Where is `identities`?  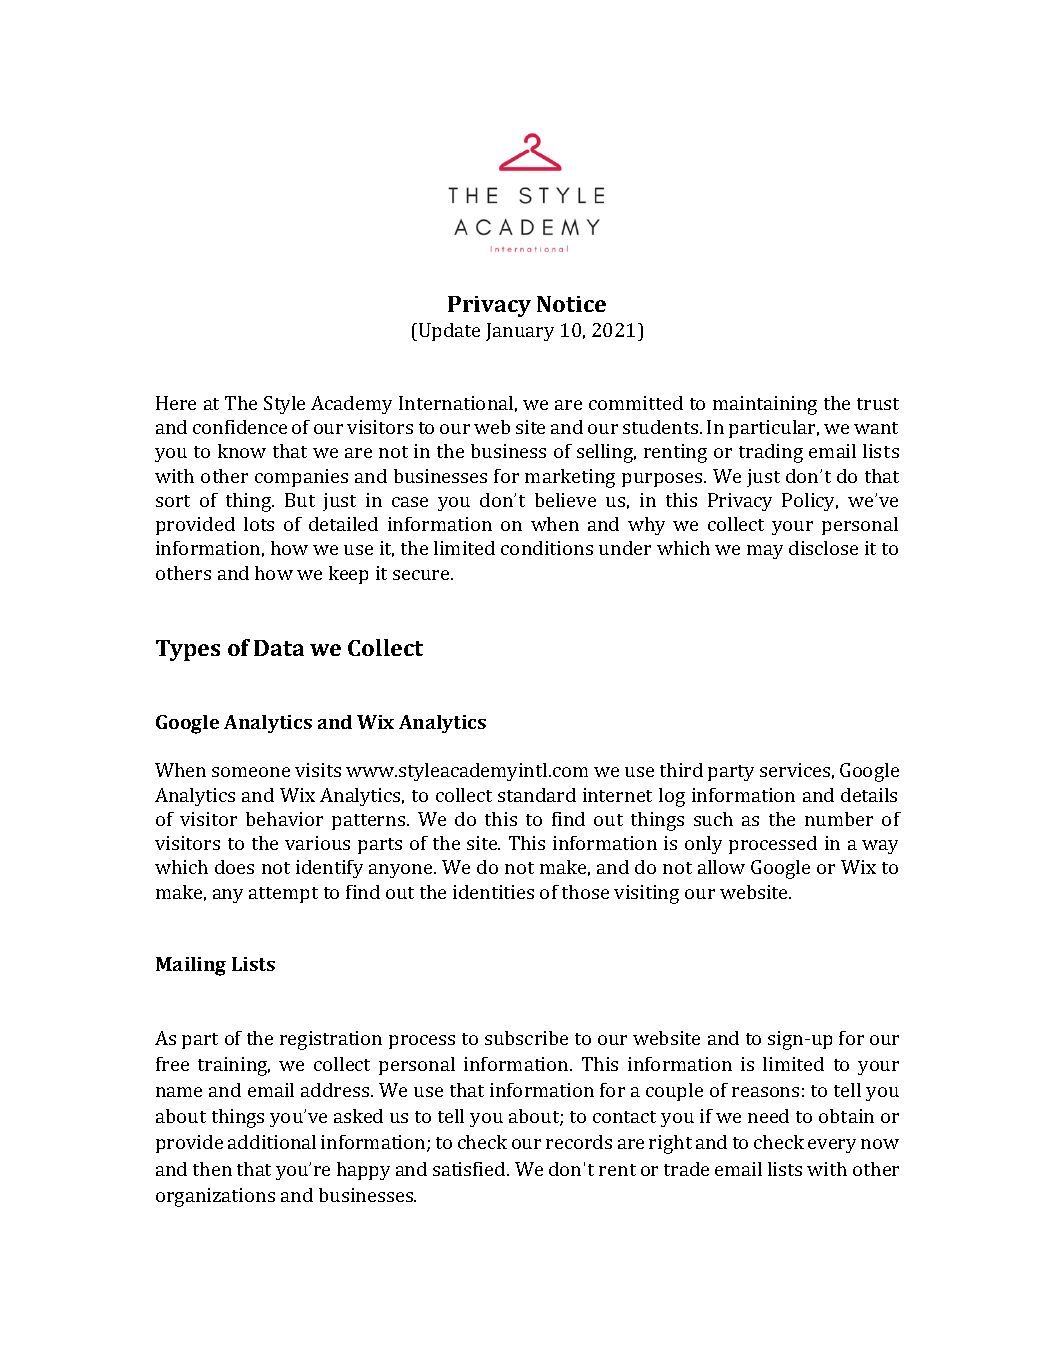
identities is located at coordinates (493, 892).
